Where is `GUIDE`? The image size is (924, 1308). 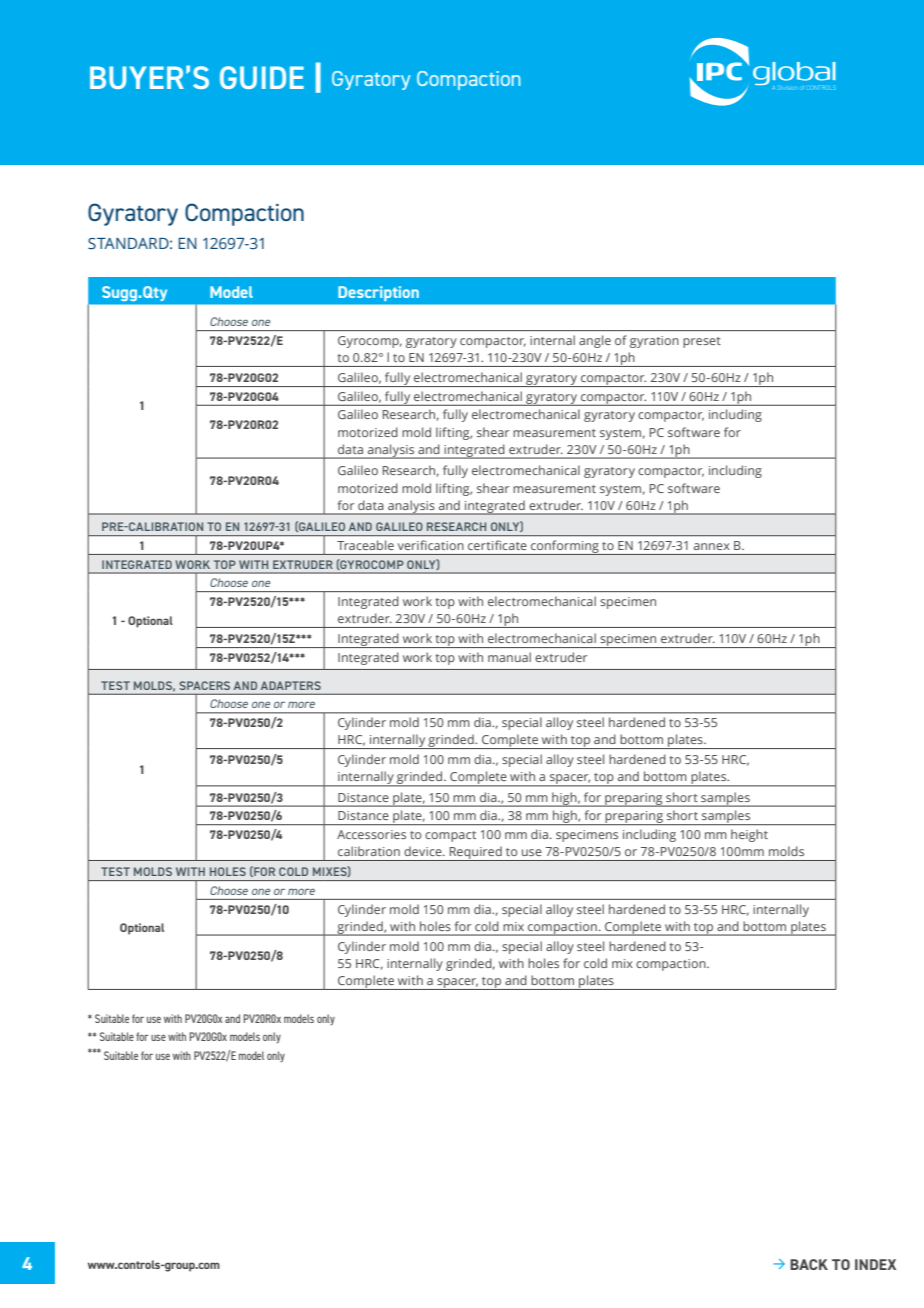
GUIDE is located at coordinates (262, 77).
